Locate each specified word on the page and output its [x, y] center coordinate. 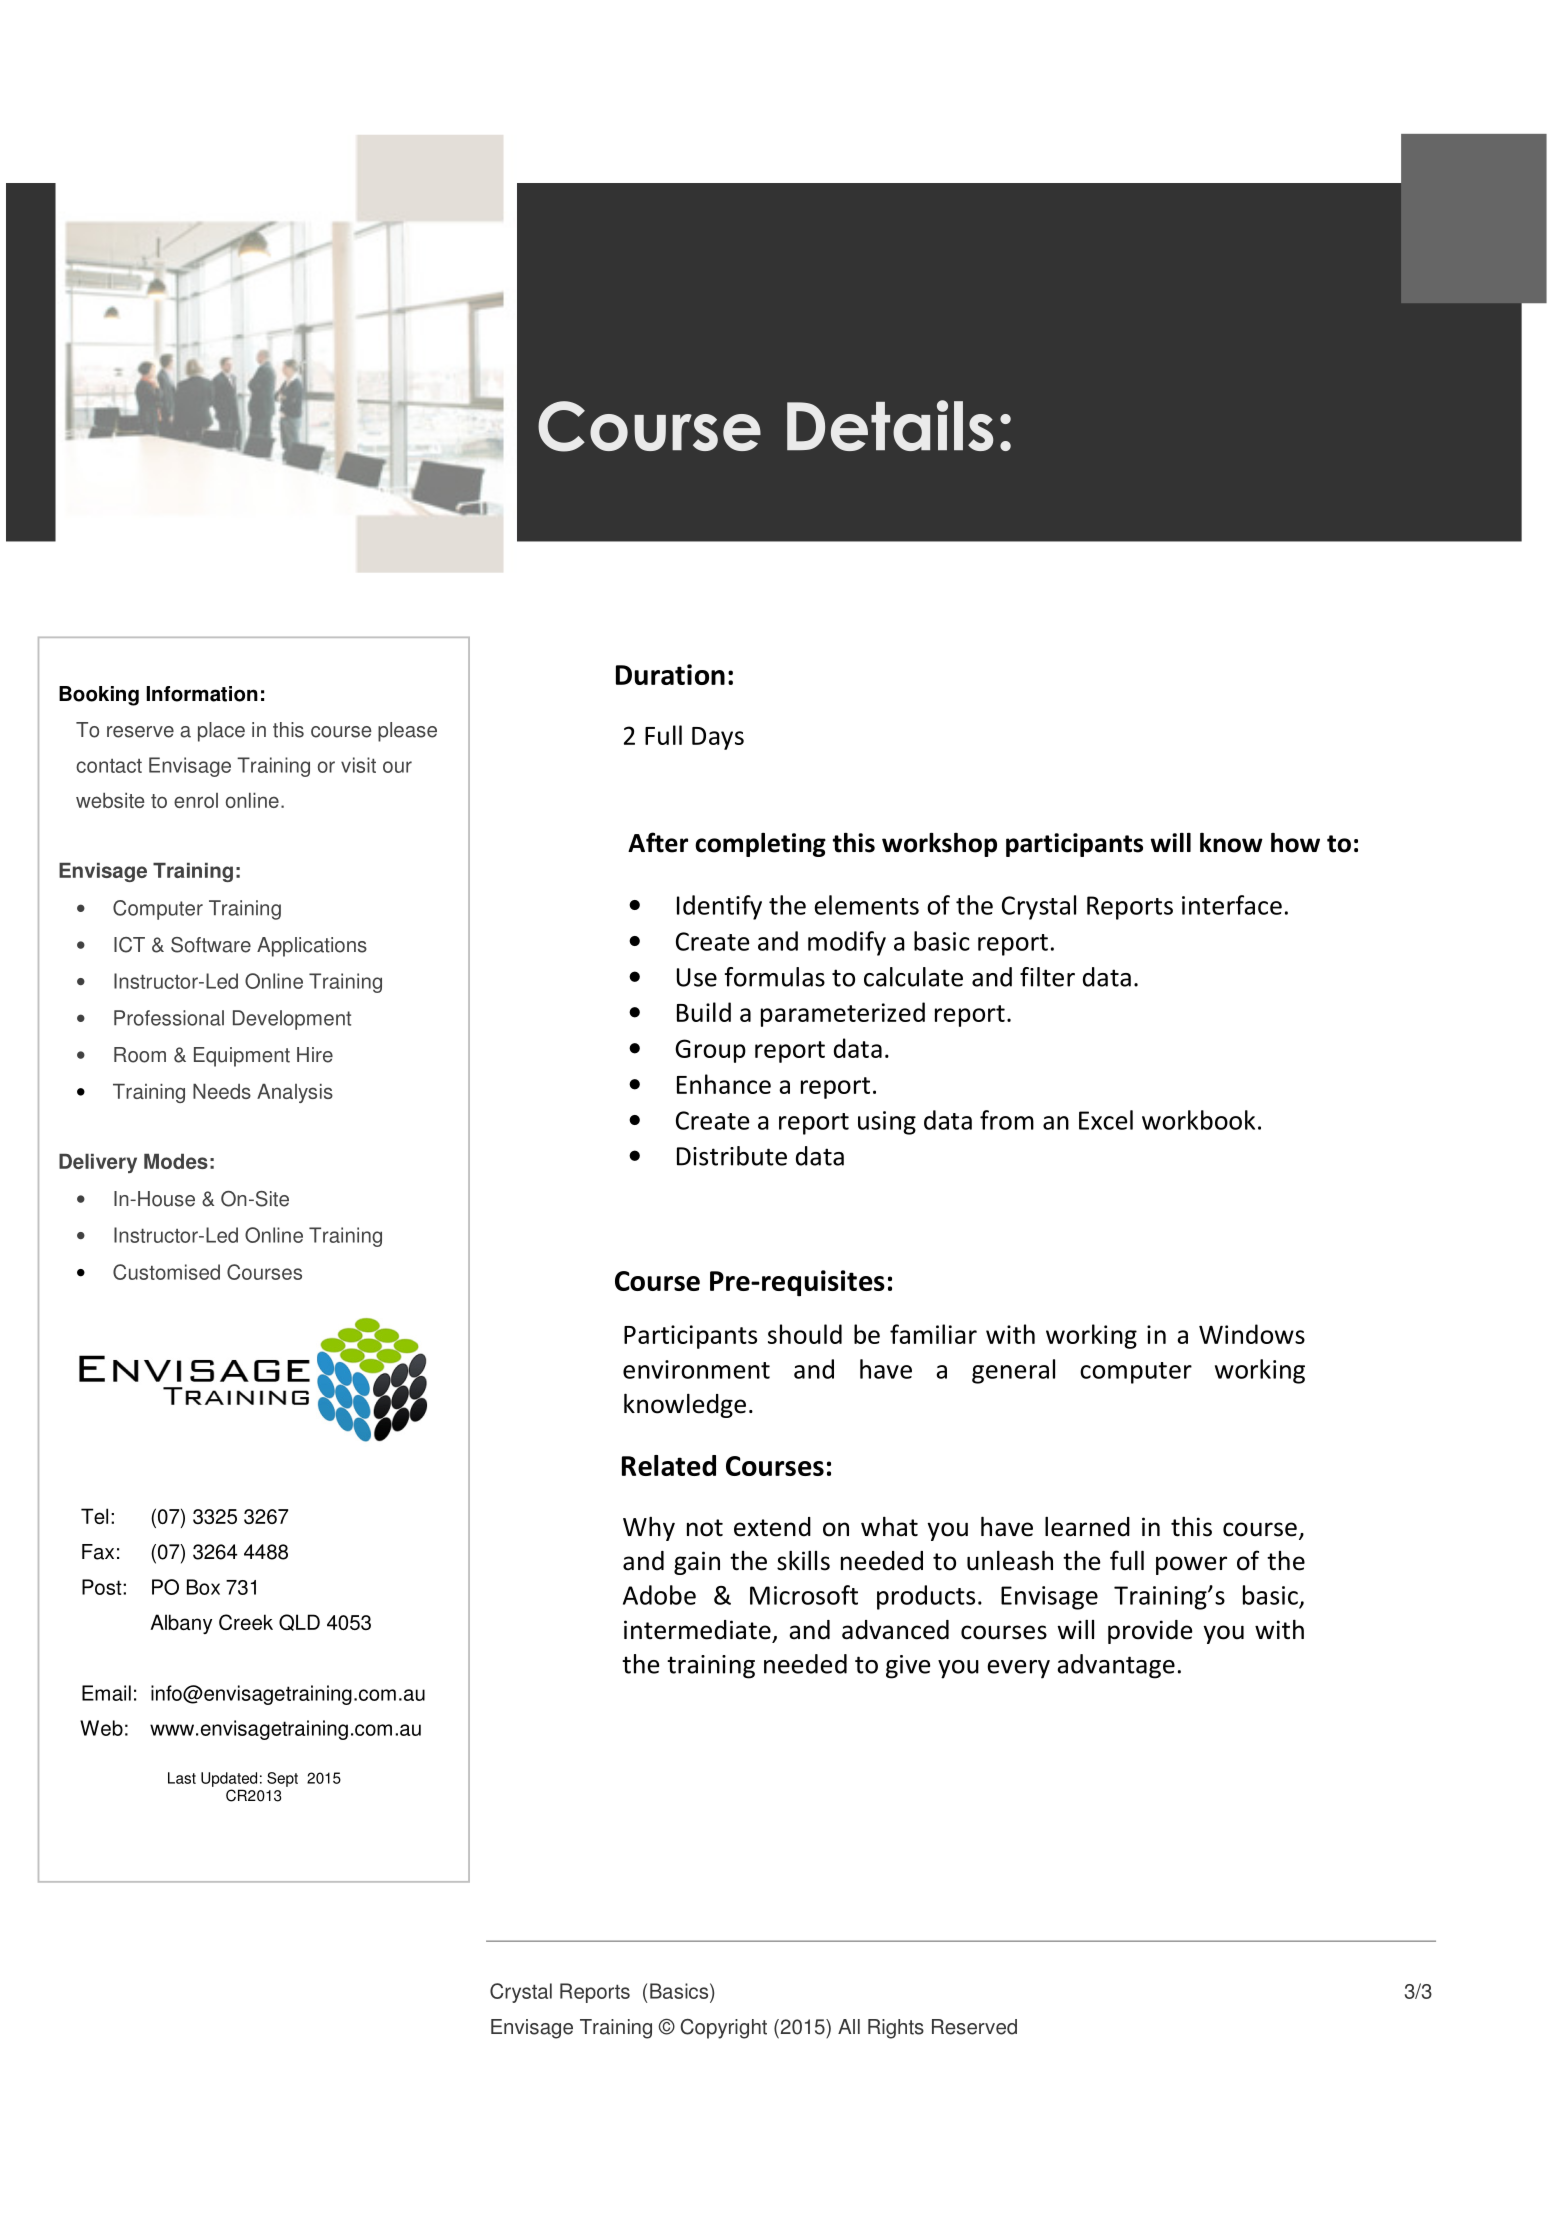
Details [890, 425]
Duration [670, 674]
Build [704, 1012]
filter [1047, 977]
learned [1087, 1526]
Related [669, 1465]
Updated [229, 1779]
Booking [99, 696]
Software [211, 945]
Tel [94, 1516]
